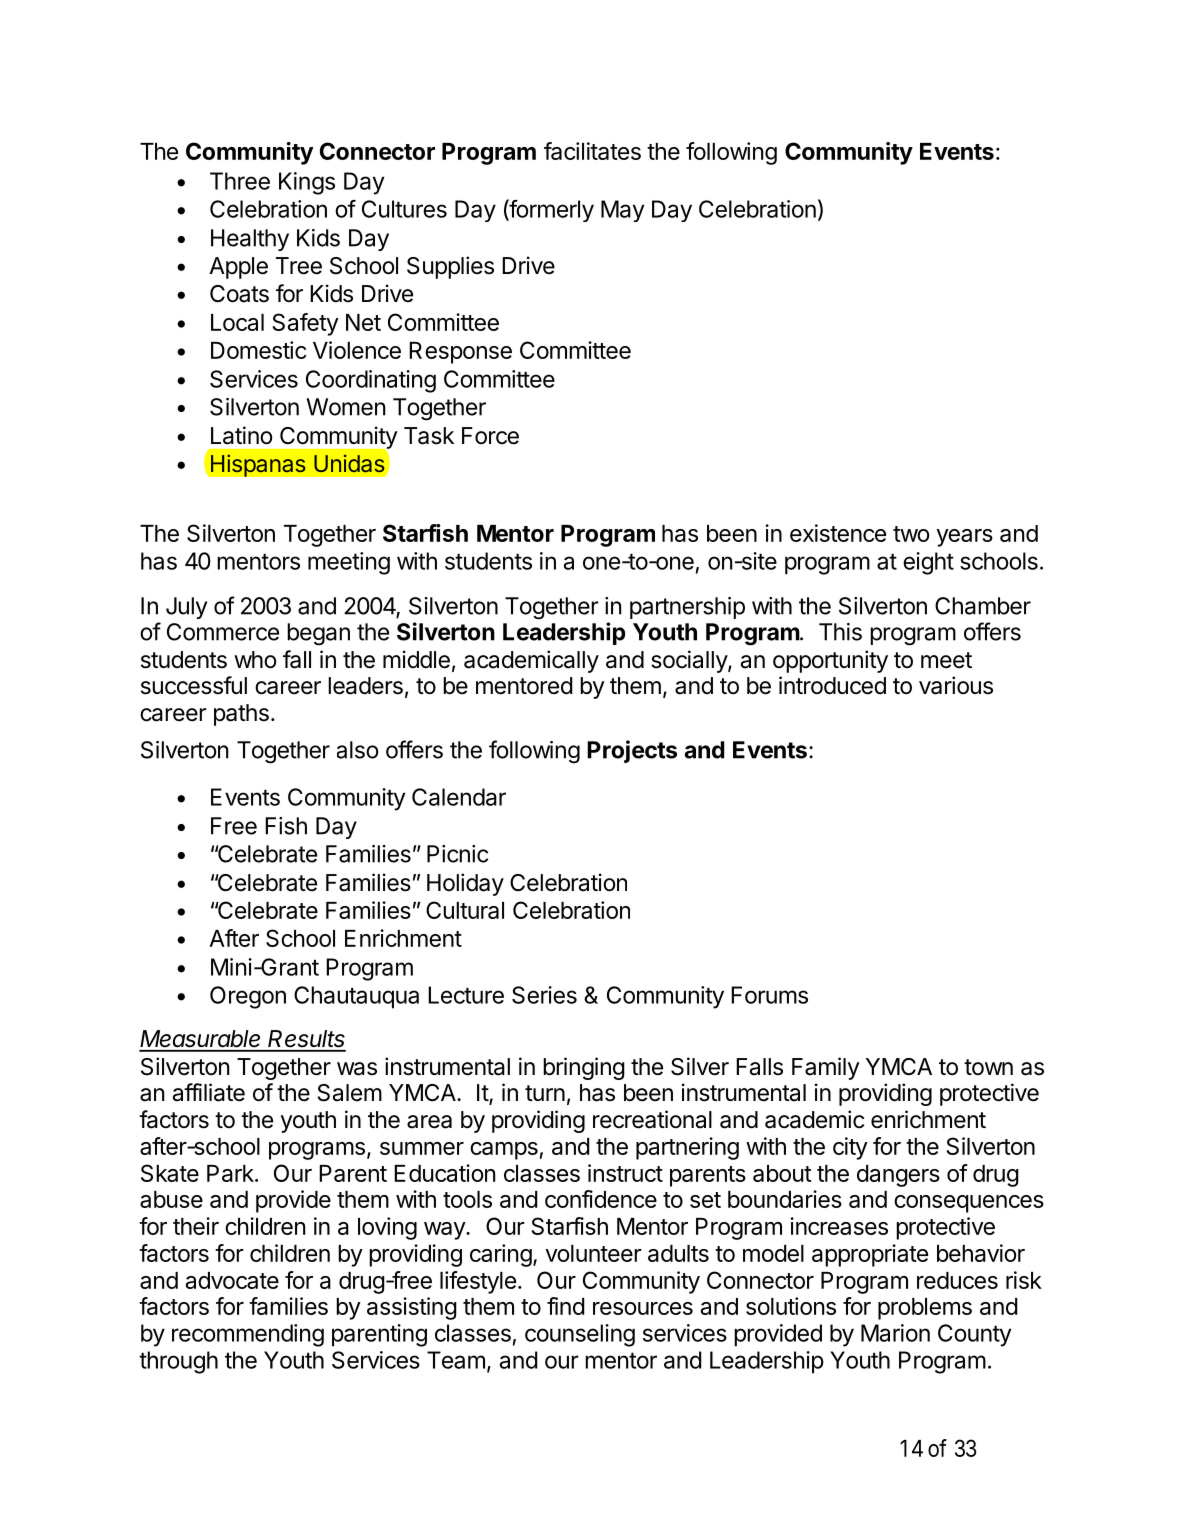 The image size is (1185, 1533). What do you see at coordinates (248, 997) in the document?
I see `Oregon` at bounding box center [248, 997].
